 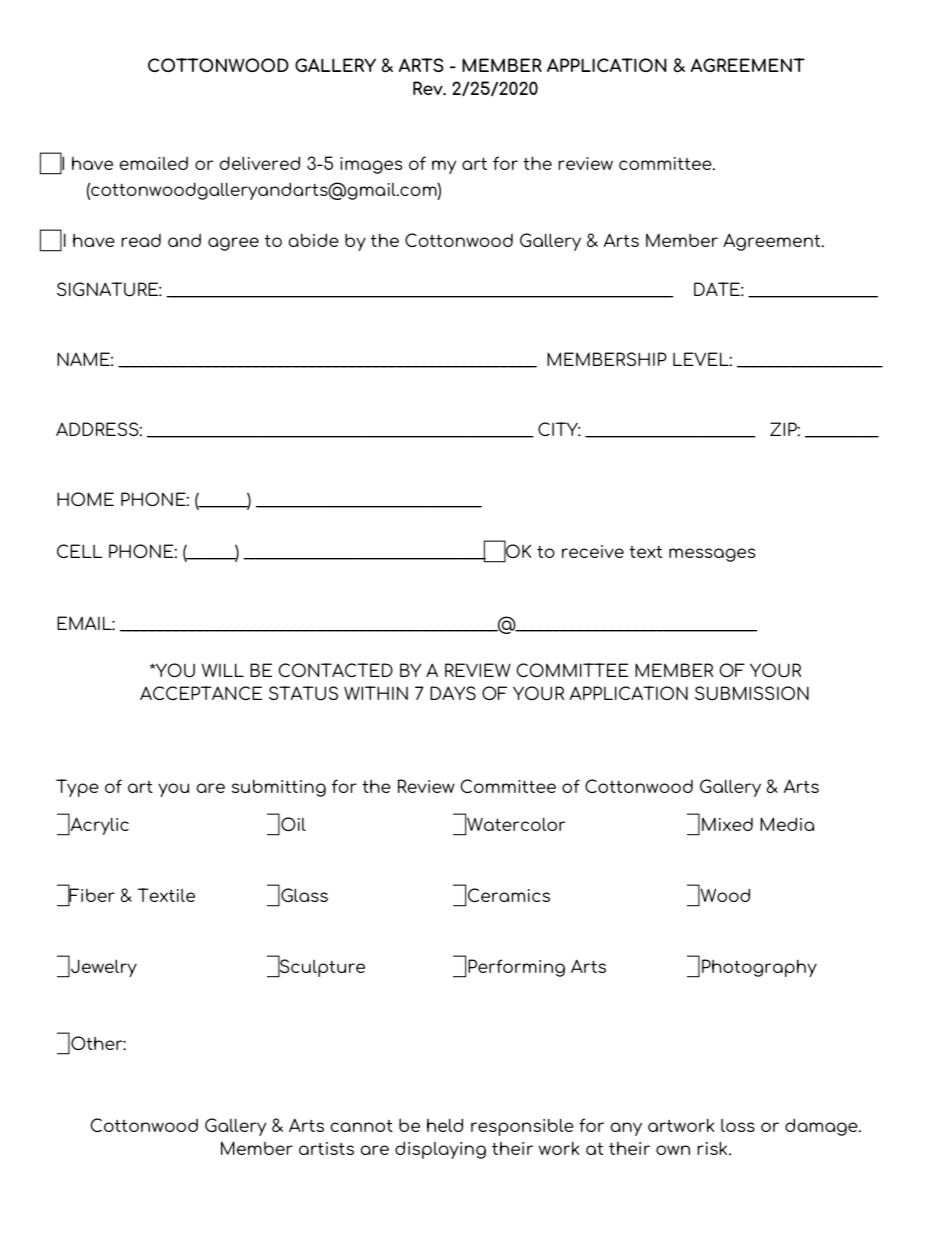 What do you see at coordinates (371, 165) in the screenshot?
I see `images` at bounding box center [371, 165].
